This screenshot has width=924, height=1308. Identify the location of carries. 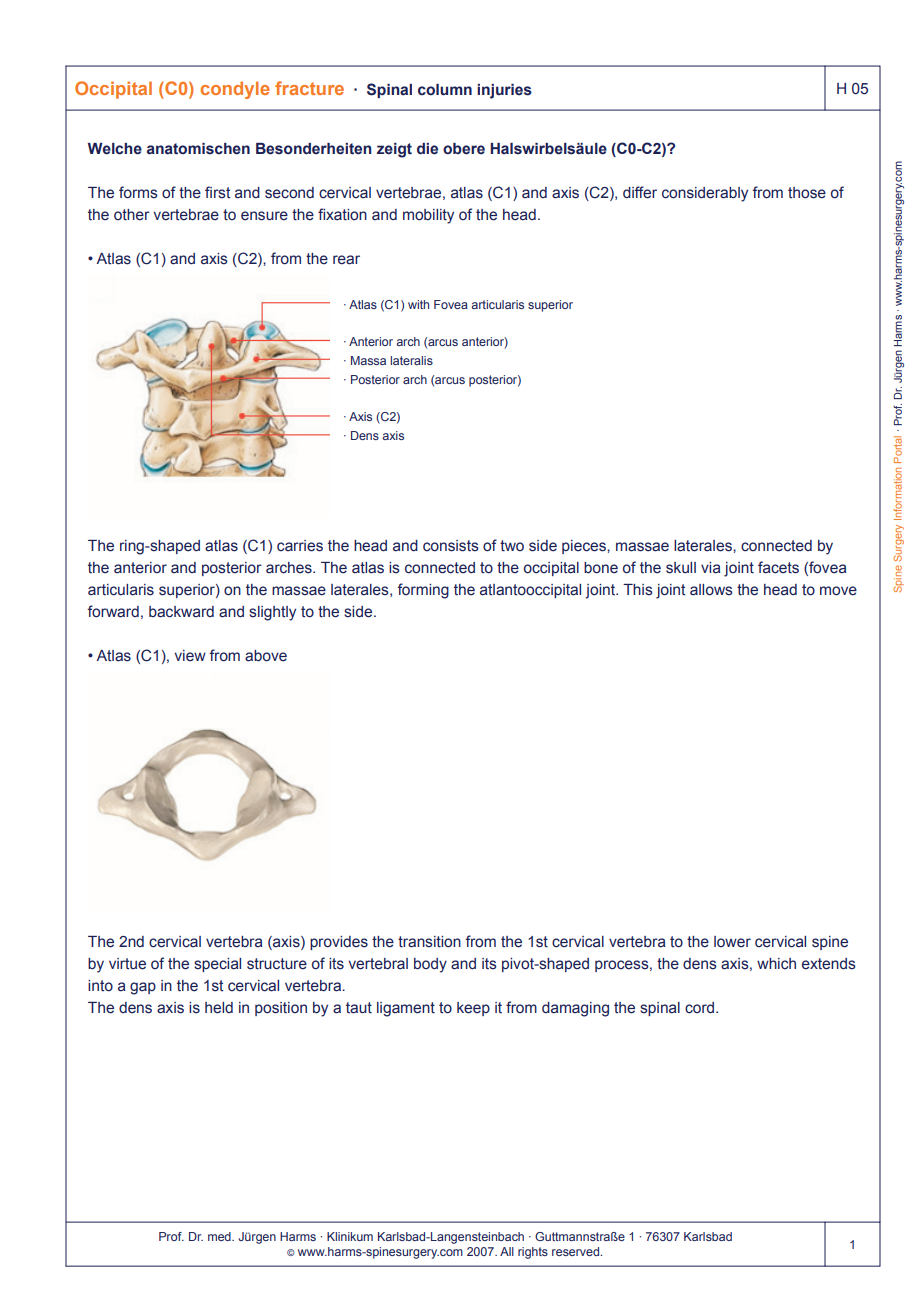
(300, 546).
